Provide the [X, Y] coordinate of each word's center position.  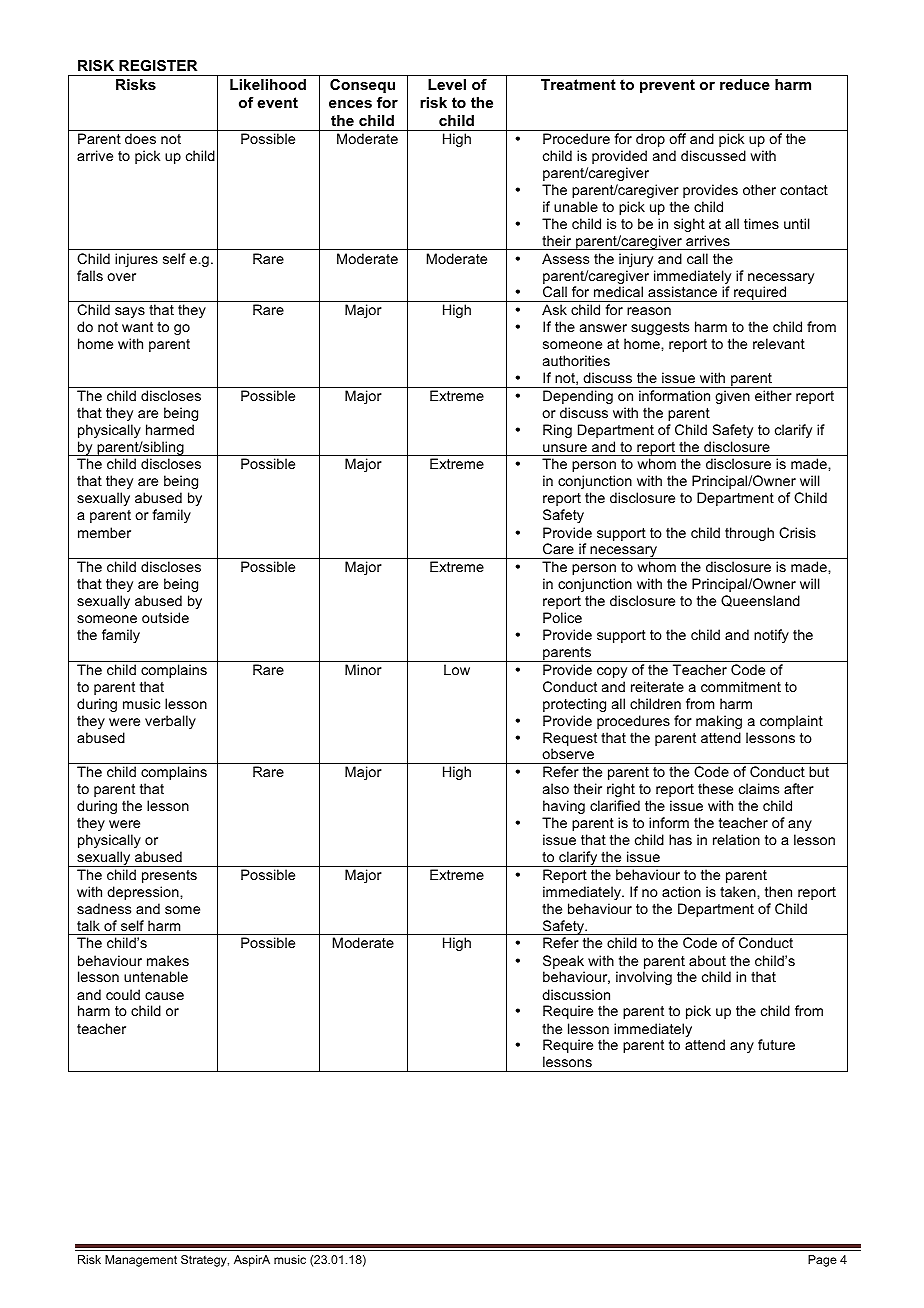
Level [447, 84]
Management [141, 1261]
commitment [741, 686]
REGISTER [158, 65]
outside [165, 617]
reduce [745, 84]
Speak [563, 962]
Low [457, 669]
